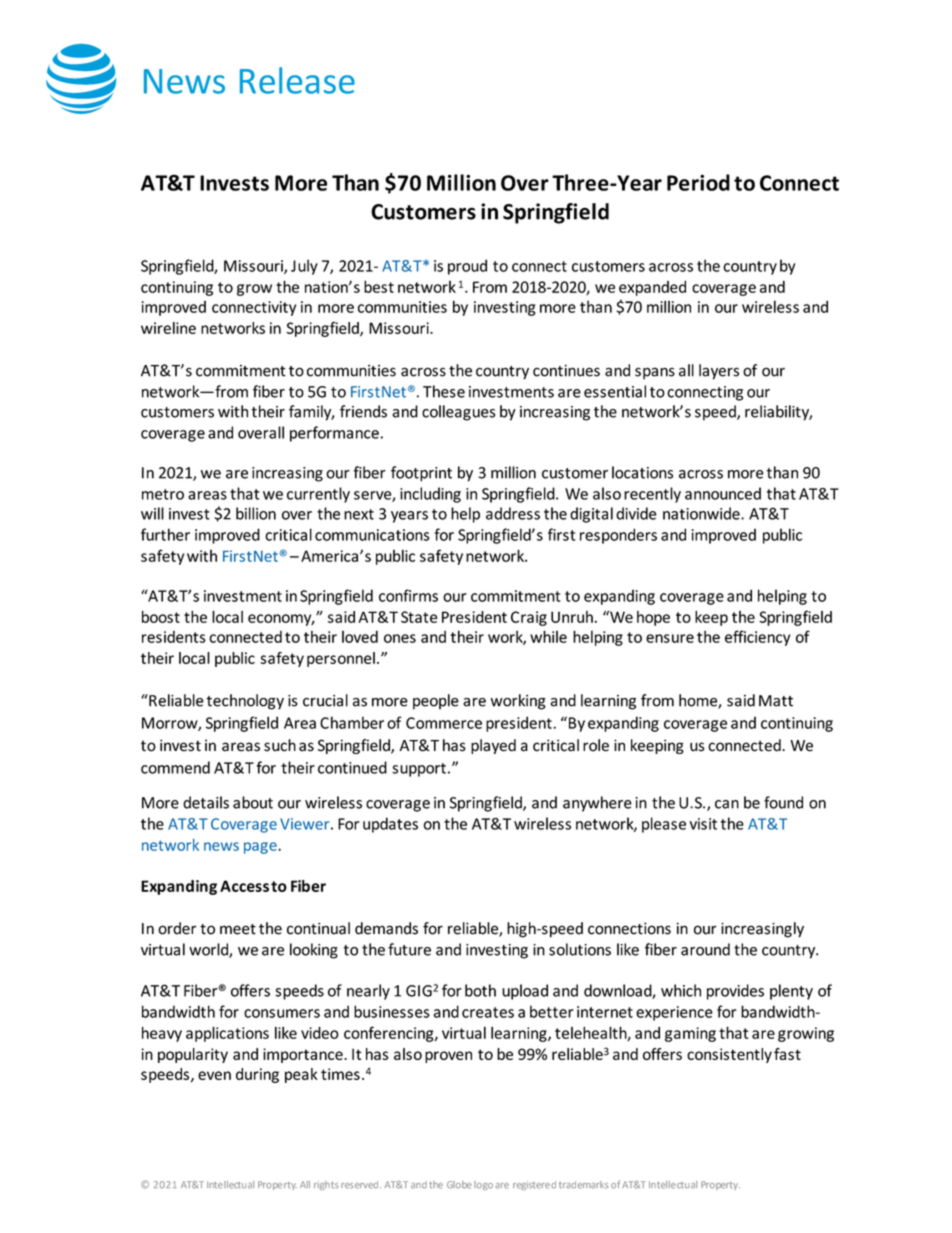 The image size is (952, 1233). I want to click on Period, so click(698, 182).
